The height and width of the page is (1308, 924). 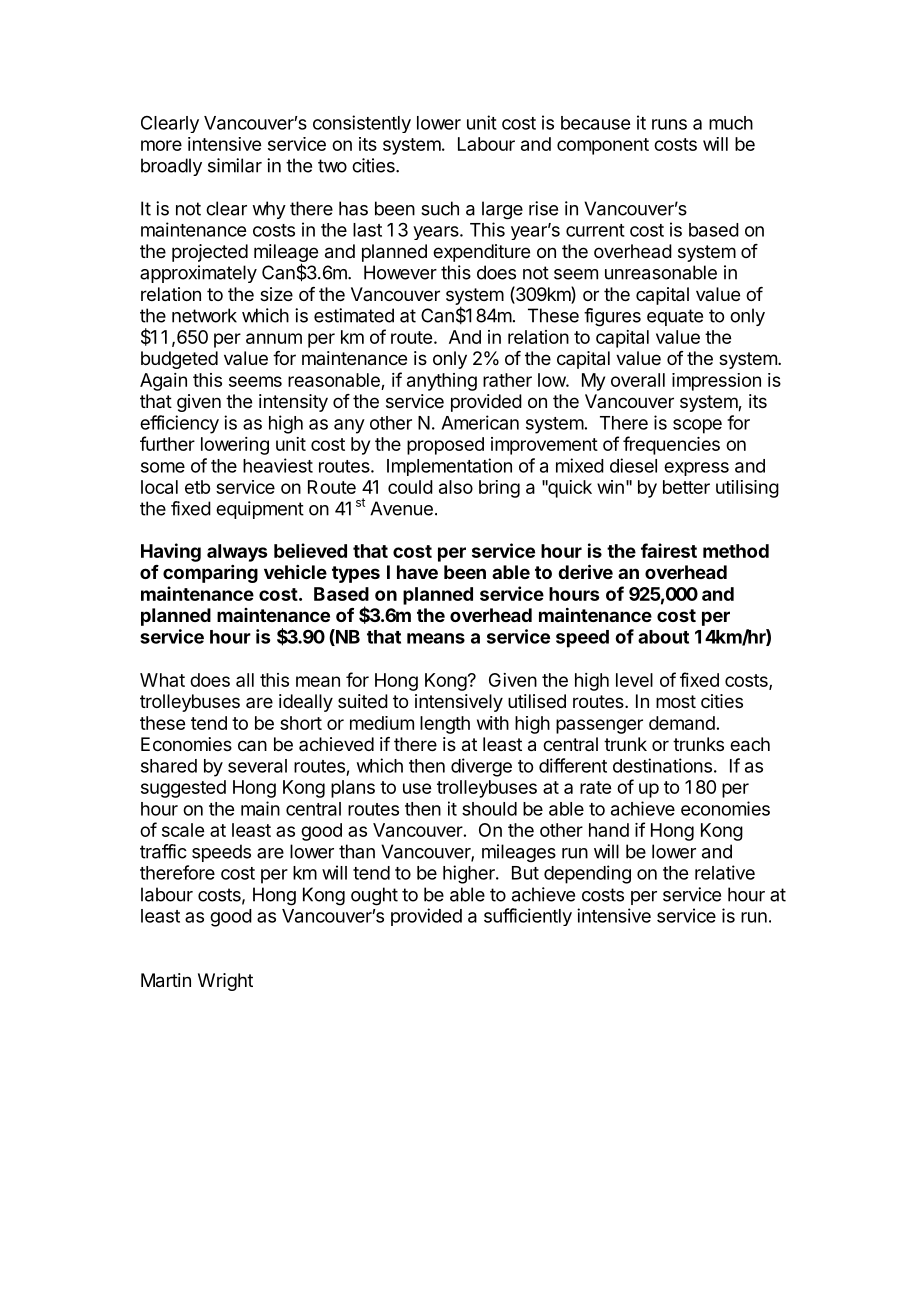 I want to click on destinations, so click(x=662, y=765).
